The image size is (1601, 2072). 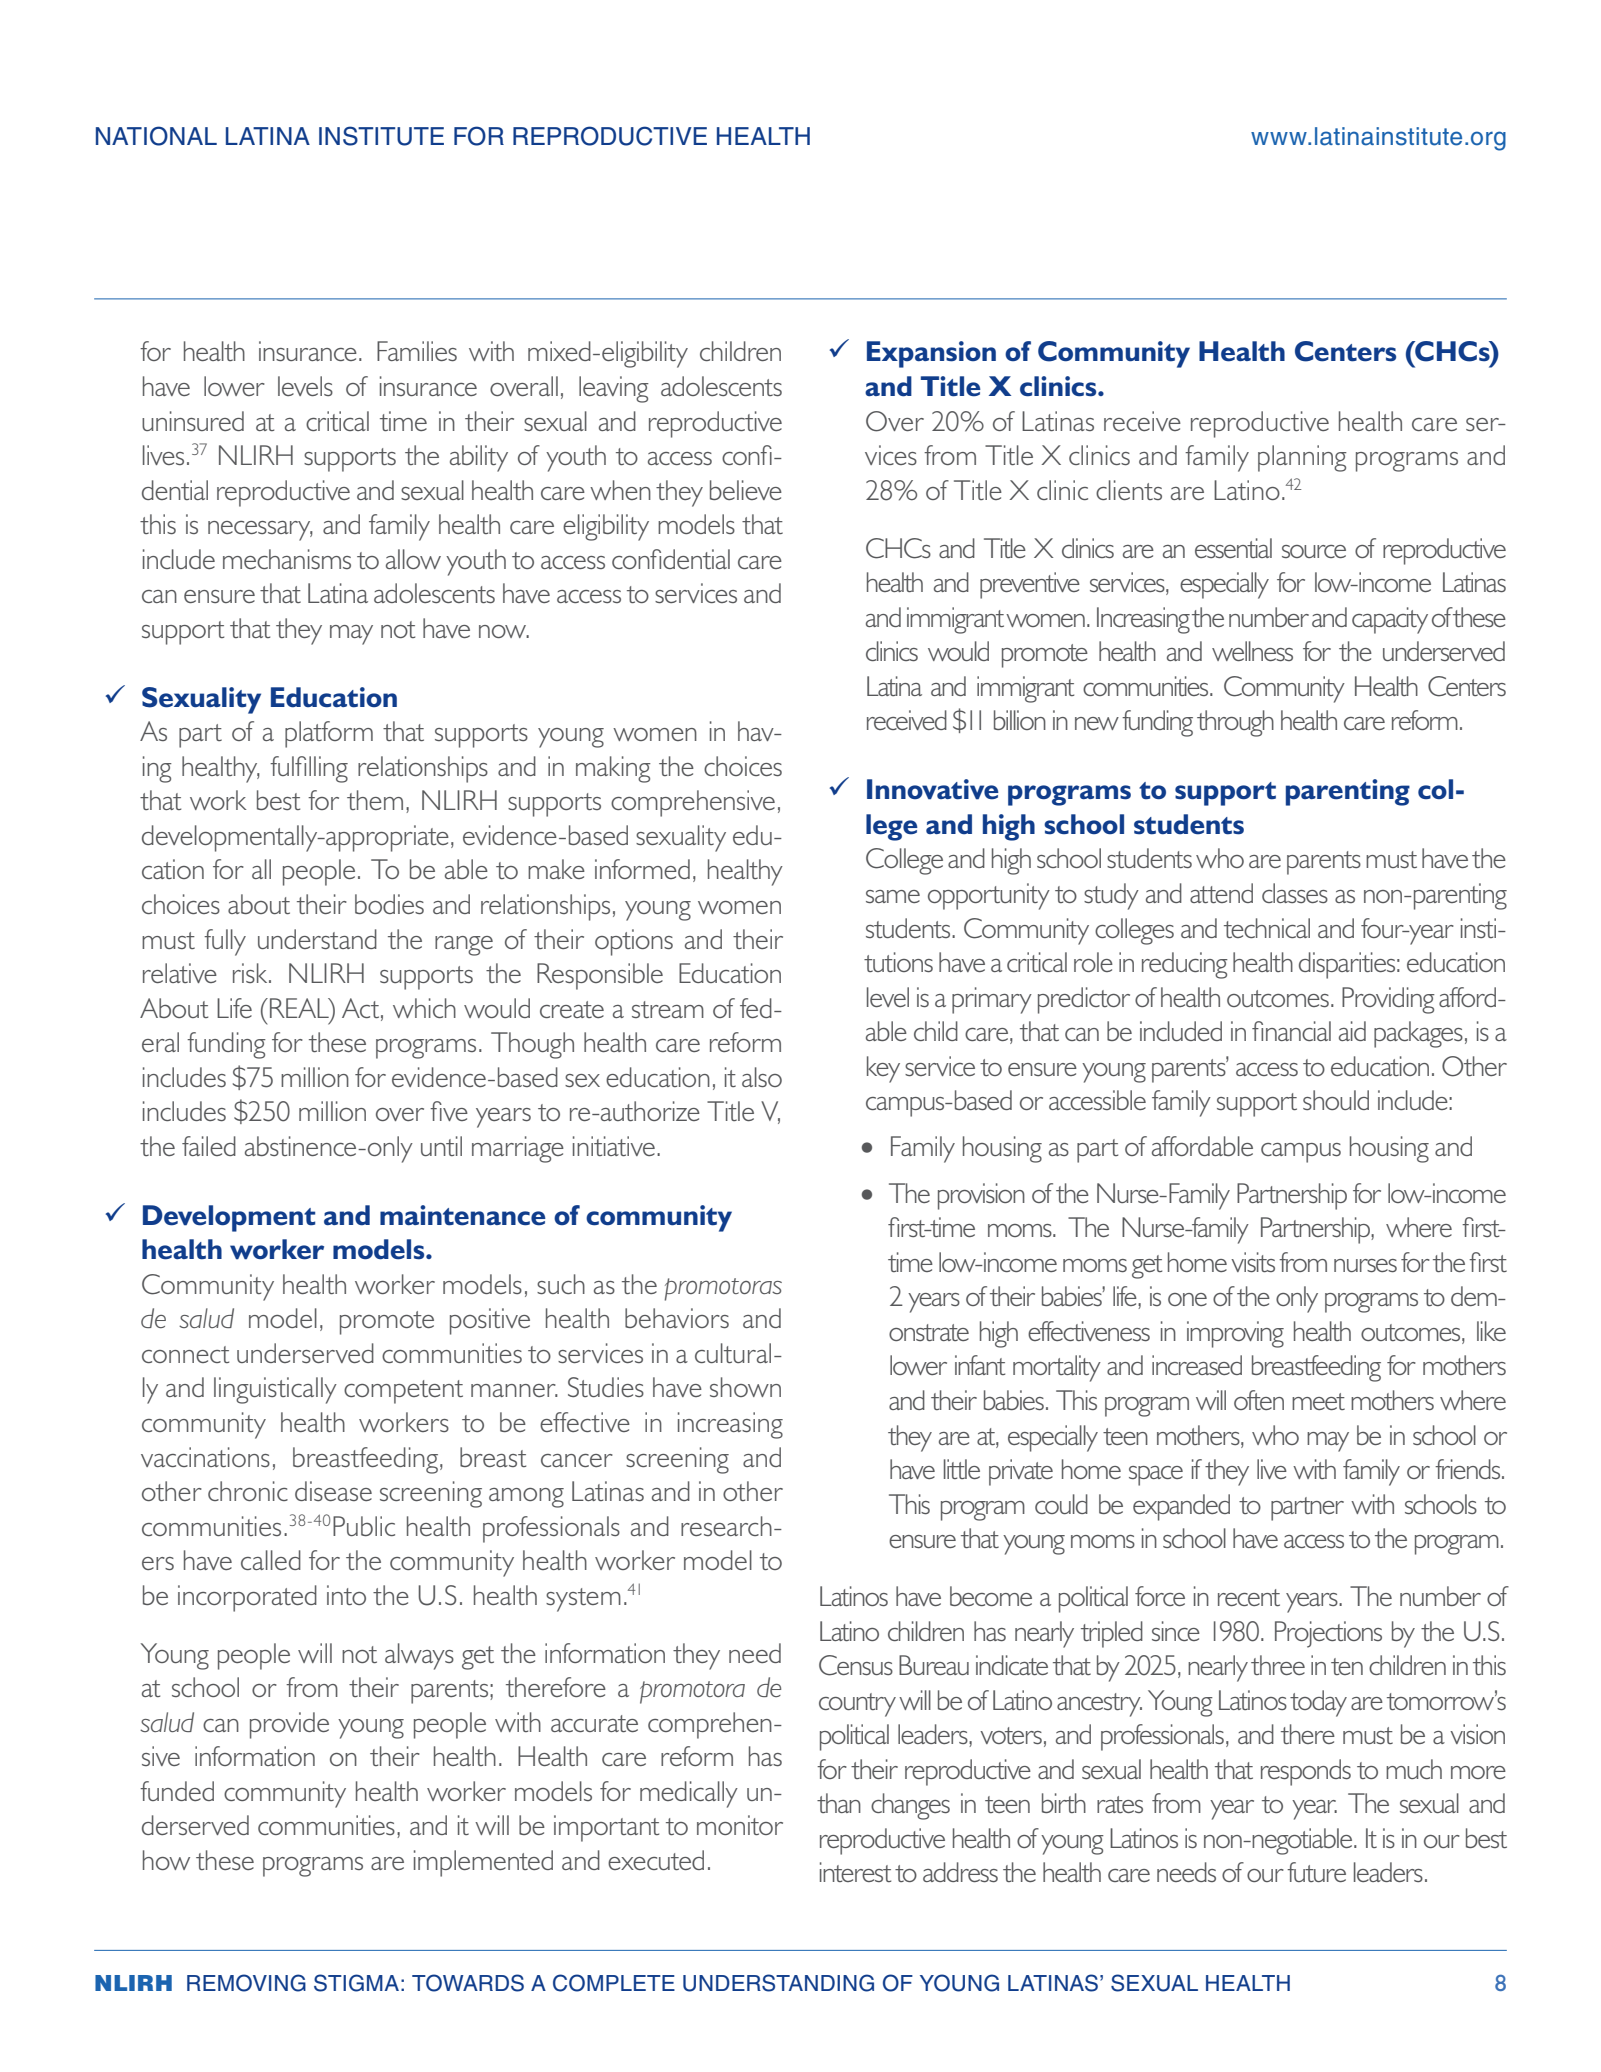 What do you see at coordinates (1302, 458) in the screenshot?
I see `planning` at bounding box center [1302, 458].
